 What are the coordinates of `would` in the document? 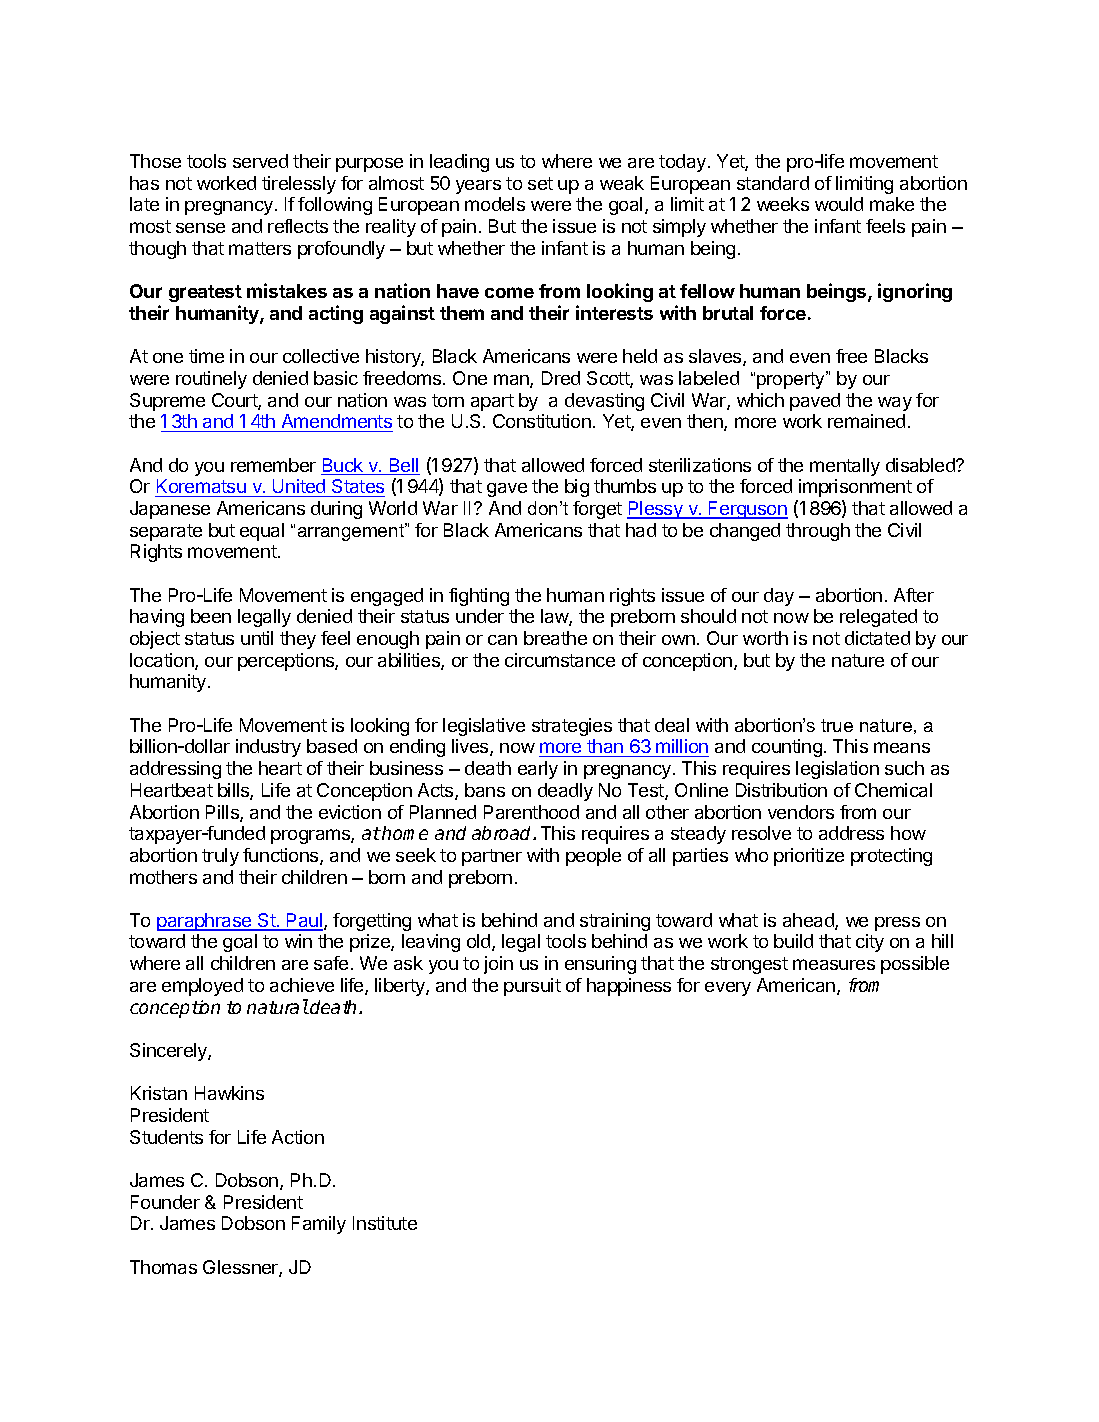 It's located at (839, 204).
